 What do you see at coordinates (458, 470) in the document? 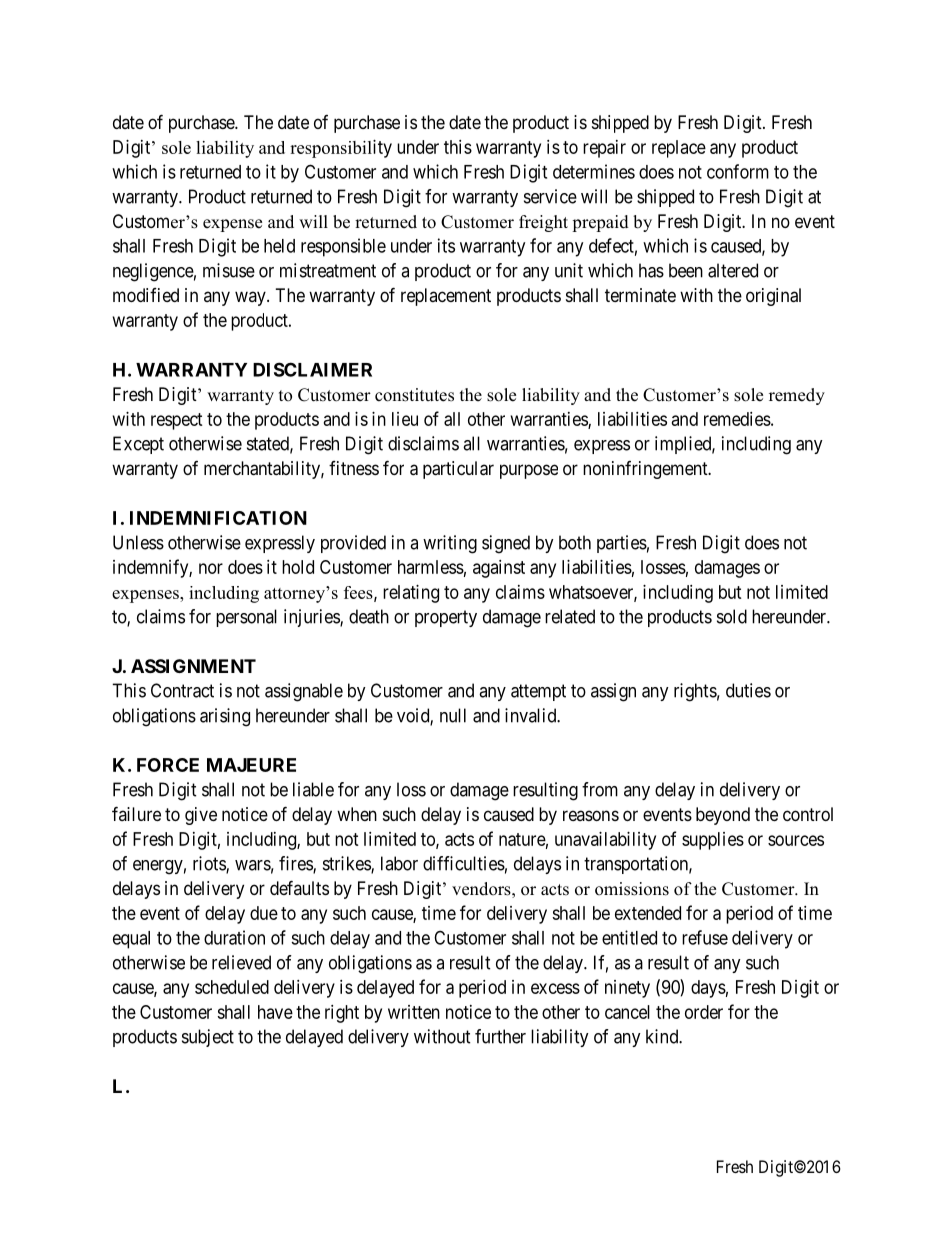
I see `particular` at bounding box center [458, 470].
